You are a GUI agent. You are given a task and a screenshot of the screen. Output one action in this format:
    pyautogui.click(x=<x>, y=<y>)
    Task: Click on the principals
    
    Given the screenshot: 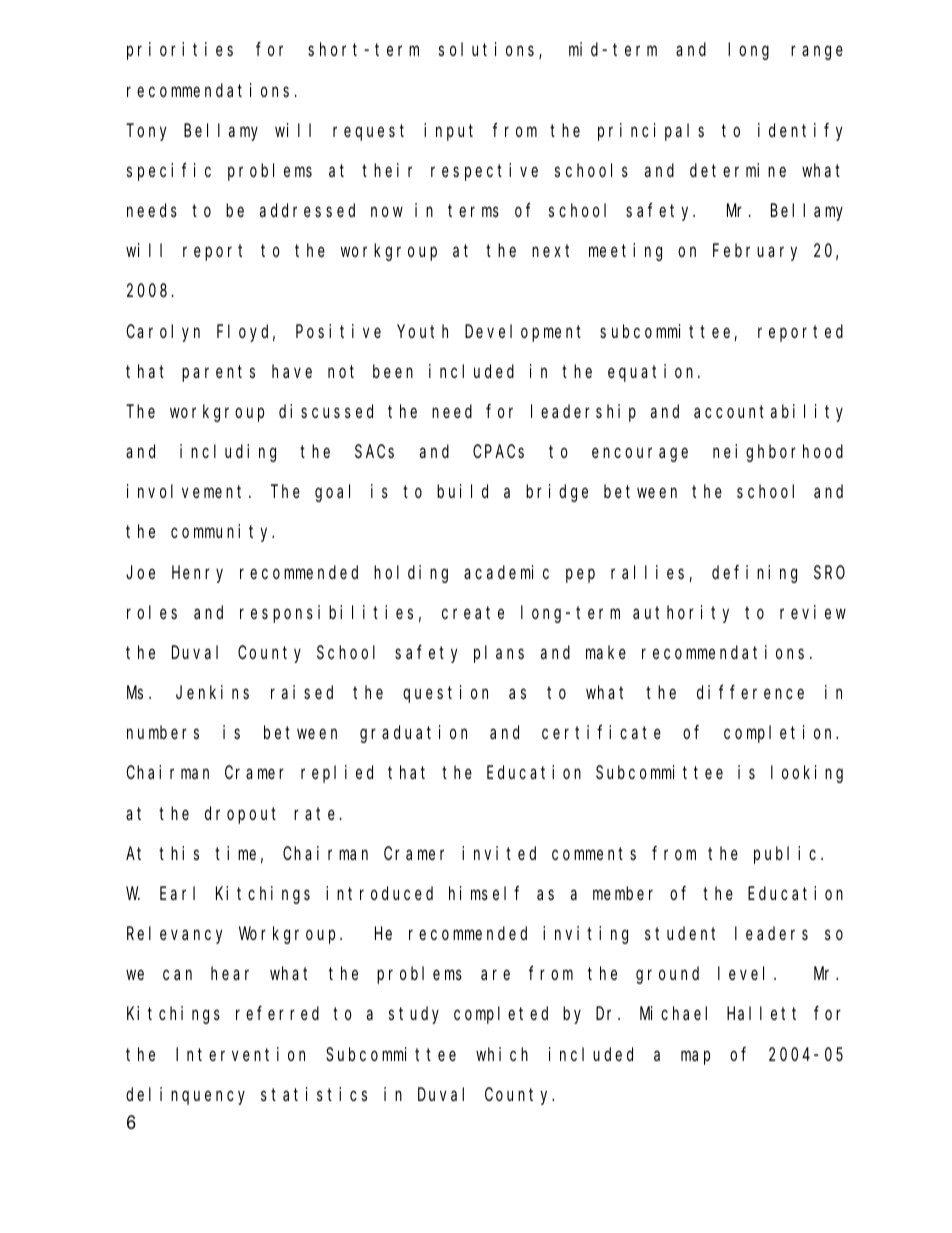 What is the action you would take?
    pyautogui.click(x=651, y=132)
